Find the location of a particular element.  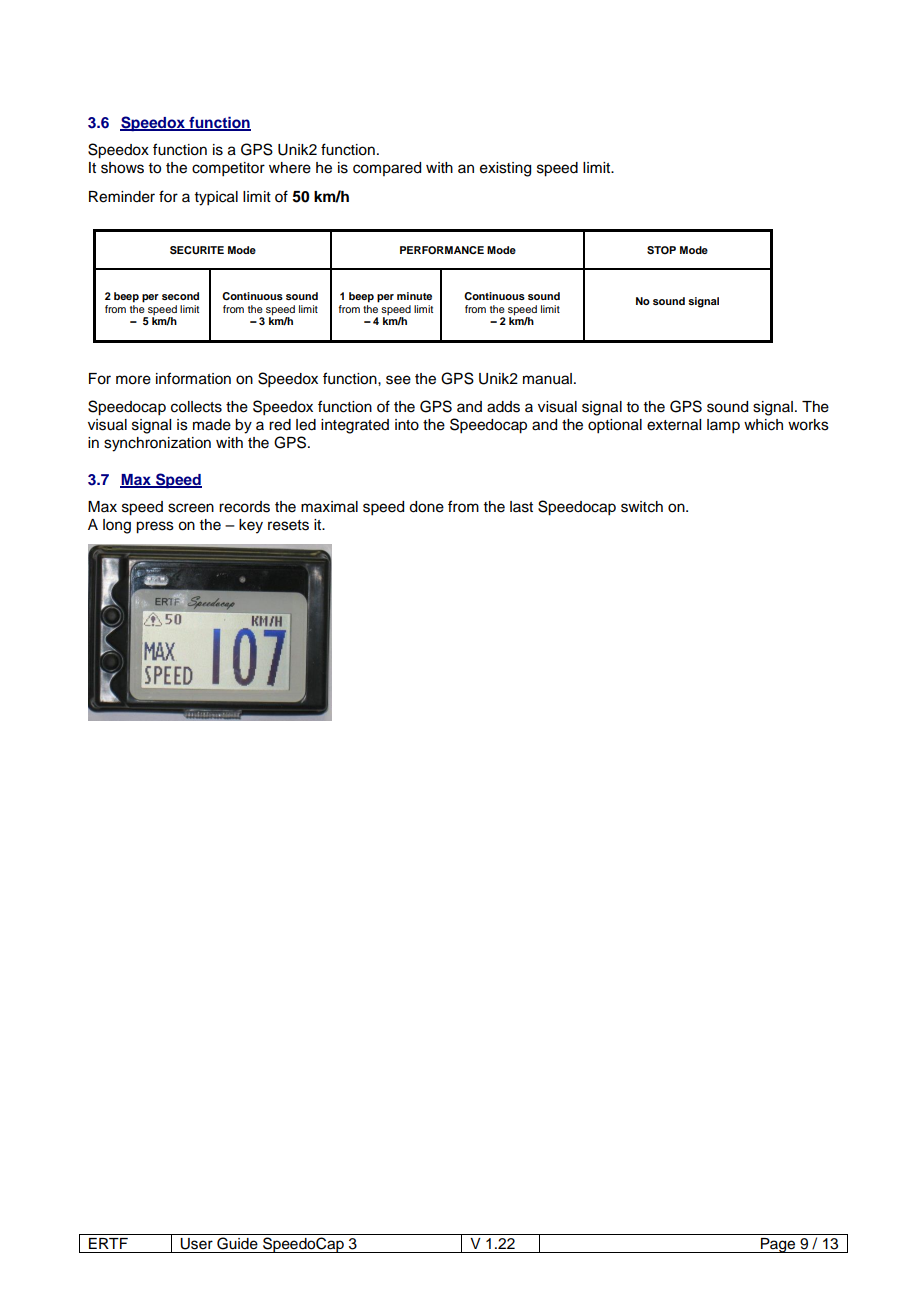

typical is located at coordinates (216, 198).
